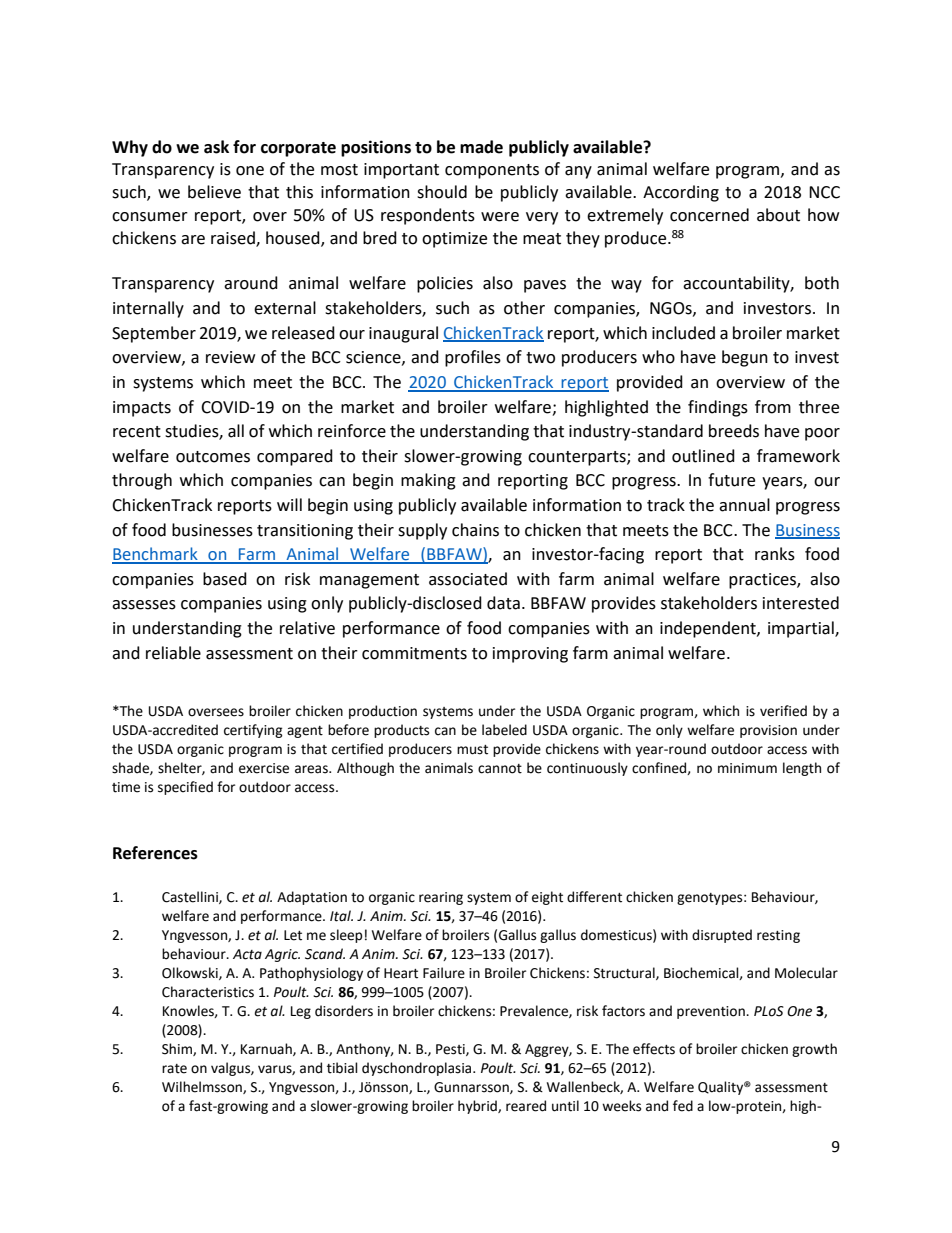 This page has width=952, height=1233. Describe the element at coordinates (213, 457) in the page. I see `outcomes` at that location.
